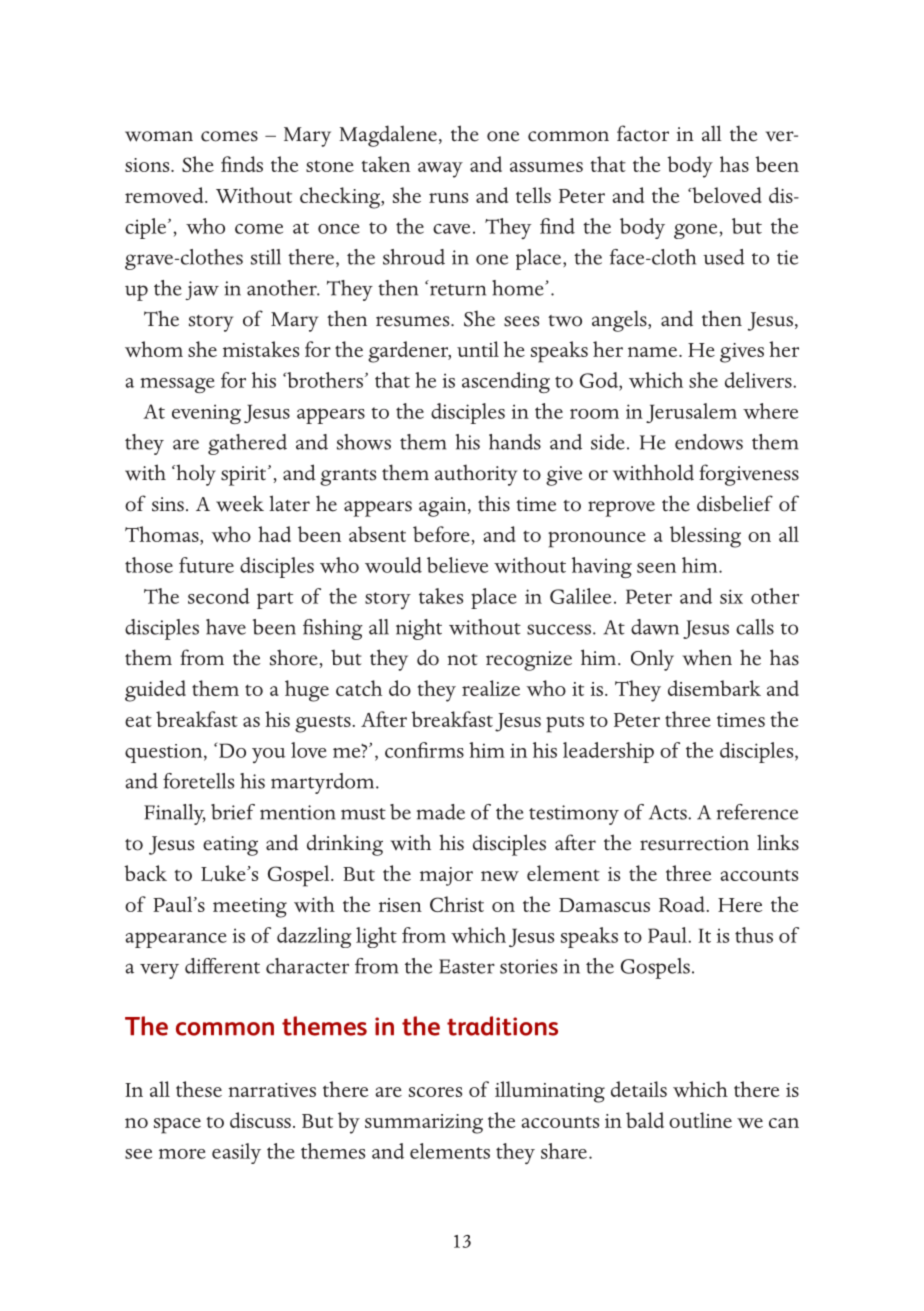  I want to click on disbelief, so click(735, 503).
